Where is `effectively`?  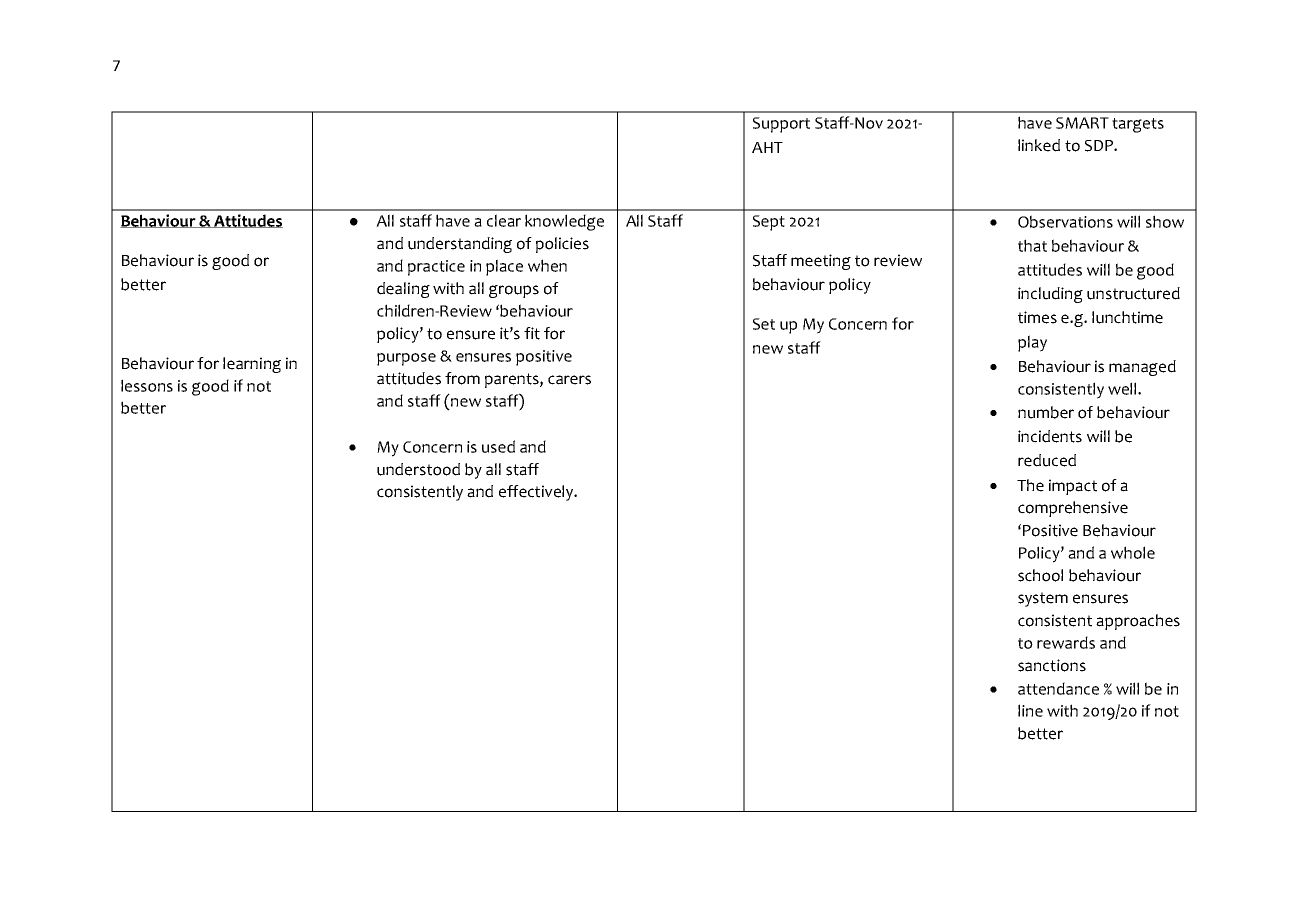 effectively is located at coordinates (537, 493).
